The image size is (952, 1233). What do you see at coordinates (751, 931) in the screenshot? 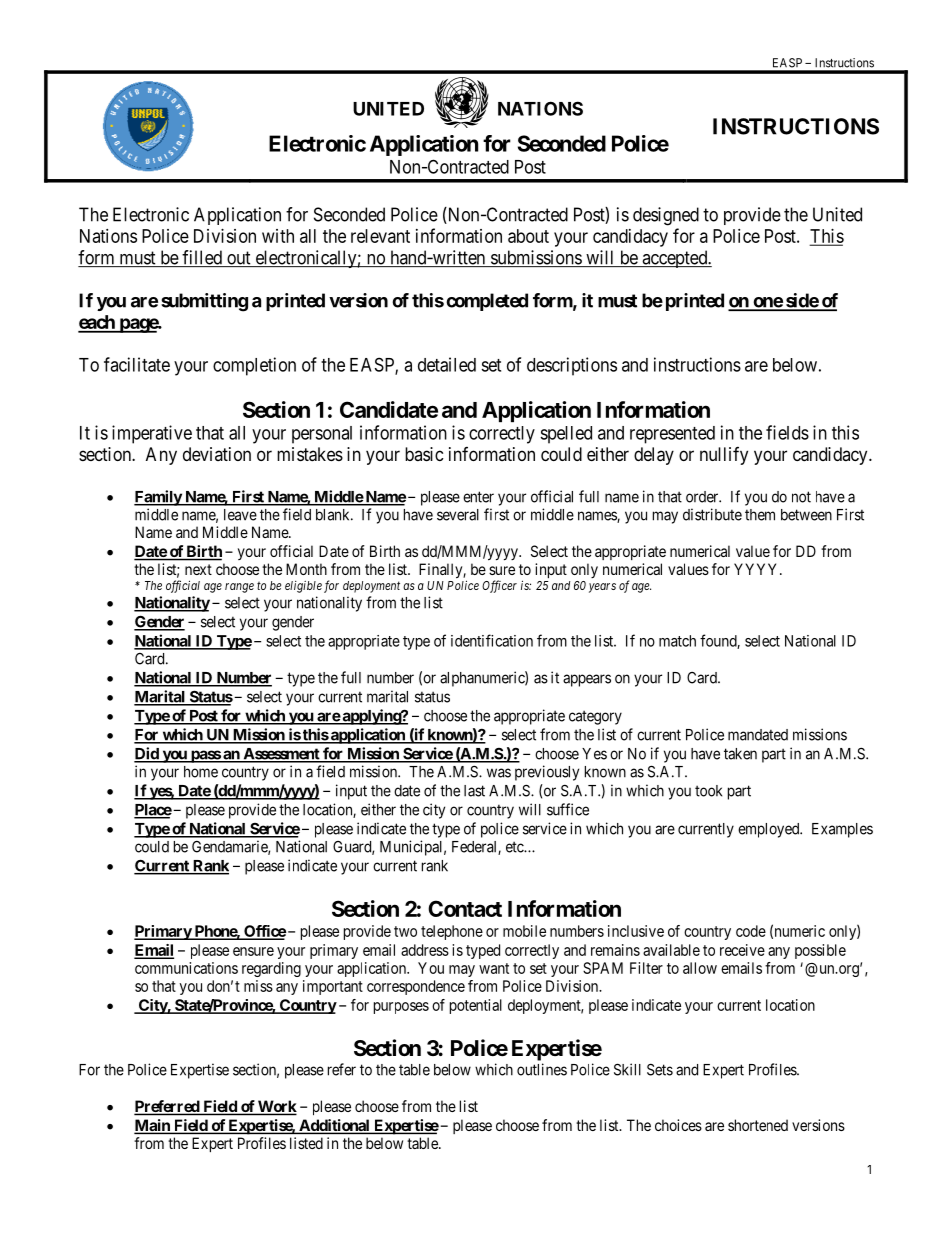
I see `code` at bounding box center [751, 931].
